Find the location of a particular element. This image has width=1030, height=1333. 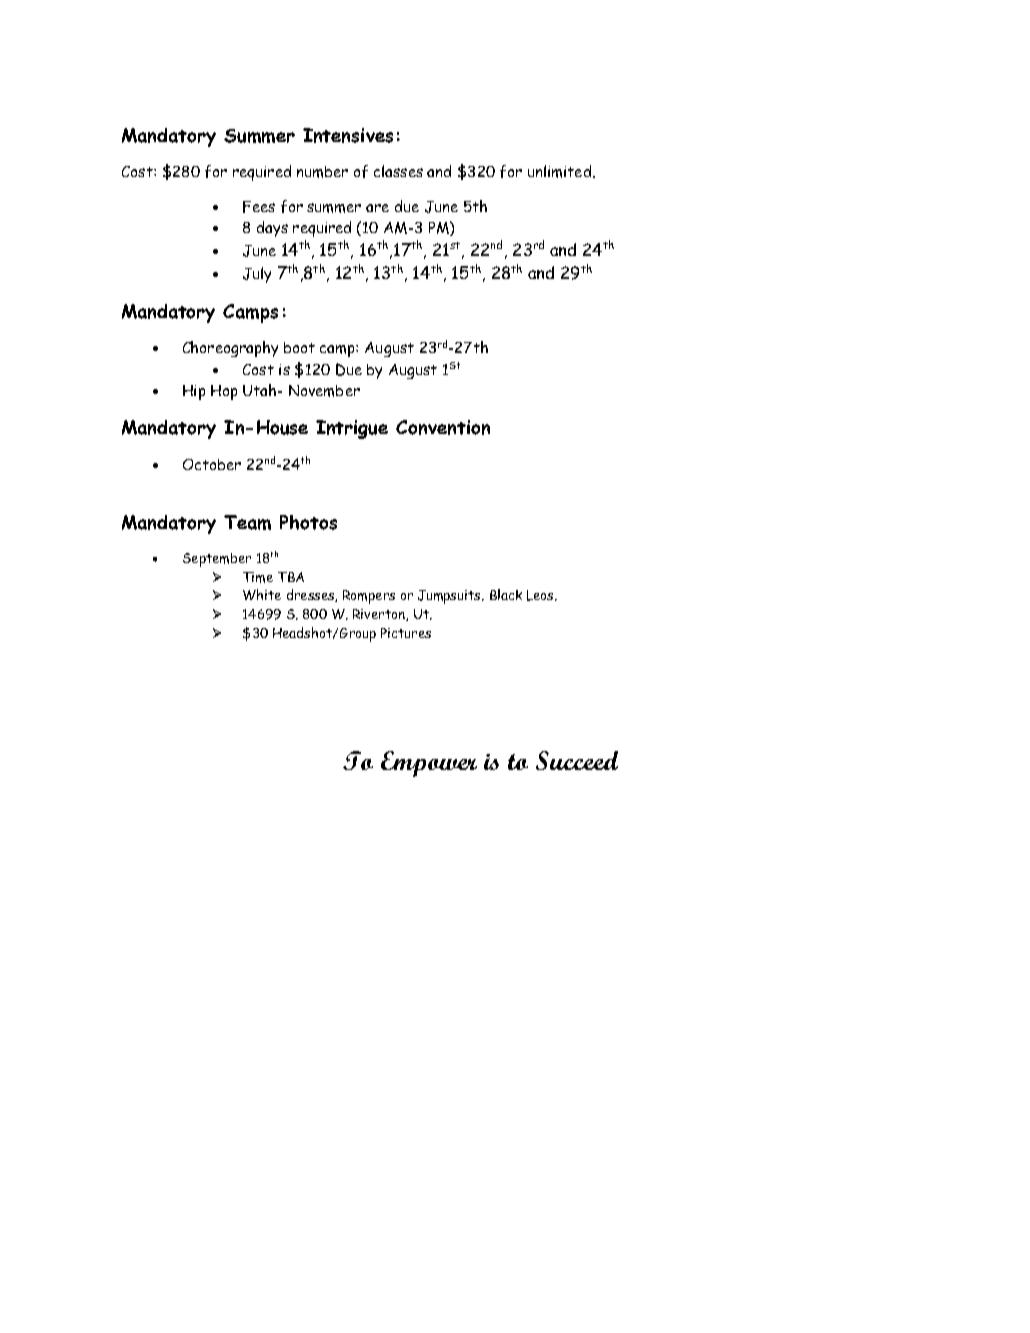

boot is located at coordinates (299, 347).
